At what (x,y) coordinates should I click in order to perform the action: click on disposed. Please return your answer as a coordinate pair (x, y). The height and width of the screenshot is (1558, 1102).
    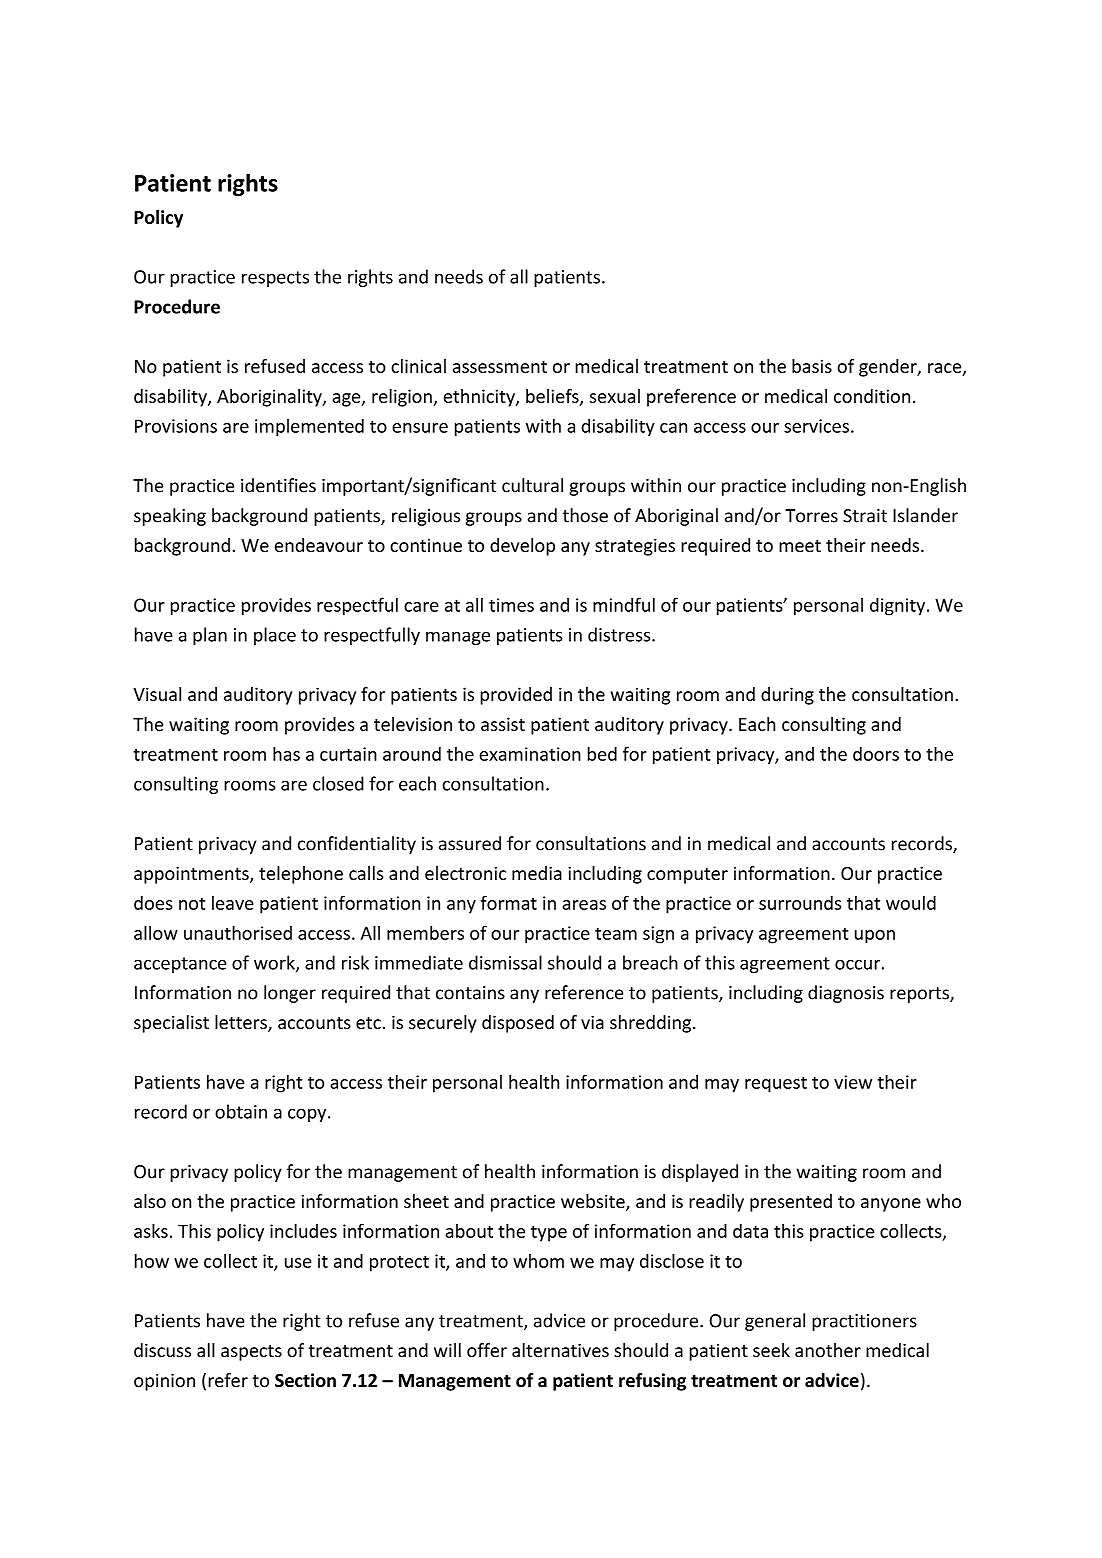
    Looking at the image, I should click on (518, 1024).
